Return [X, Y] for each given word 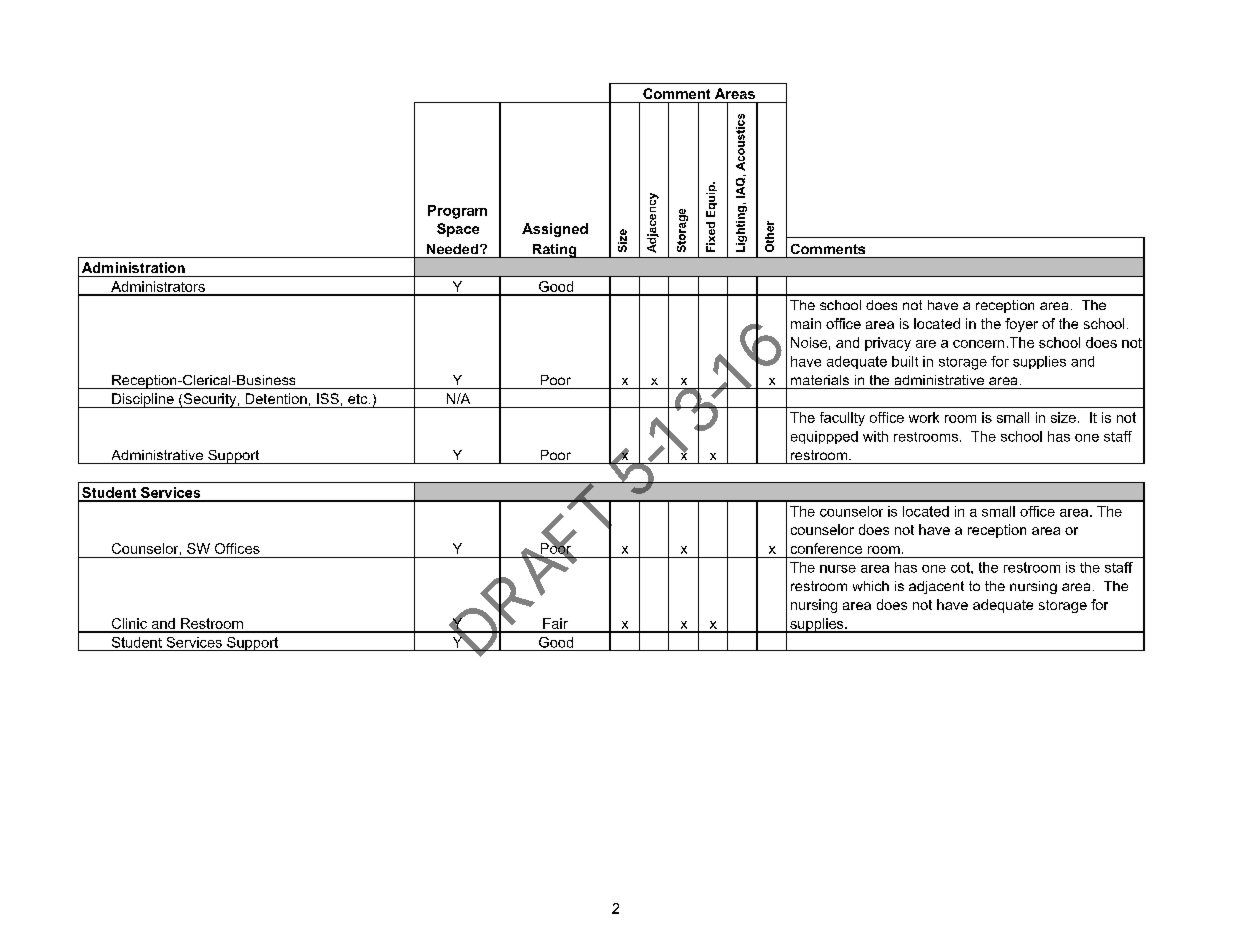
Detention [276, 398]
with [875, 436]
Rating [554, 251]
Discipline [143, 400]
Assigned [555, 230]
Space [458, 230]
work [924, 417]
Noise [809, 342]
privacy [888, 344]
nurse [838, 569]
